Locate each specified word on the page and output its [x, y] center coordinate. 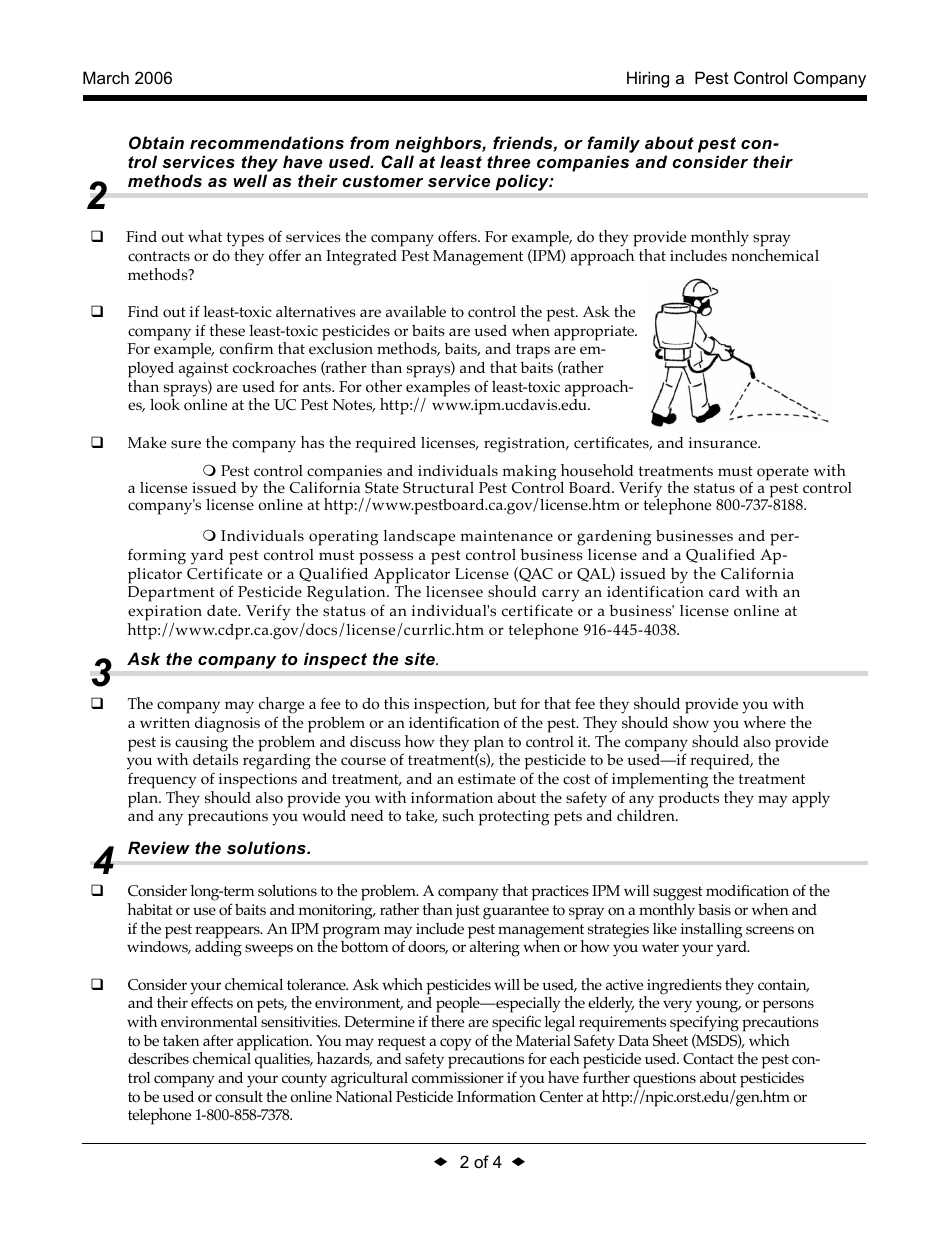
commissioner [458, 1078]
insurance [724, 443]
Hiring [648, 79]
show [691, 722]
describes [158, 1059]
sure [186, 444]
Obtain [156, 142]
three [509, 161]
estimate [487, 778]
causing [201, 745]
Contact [708, 1059]
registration [526, 445]
